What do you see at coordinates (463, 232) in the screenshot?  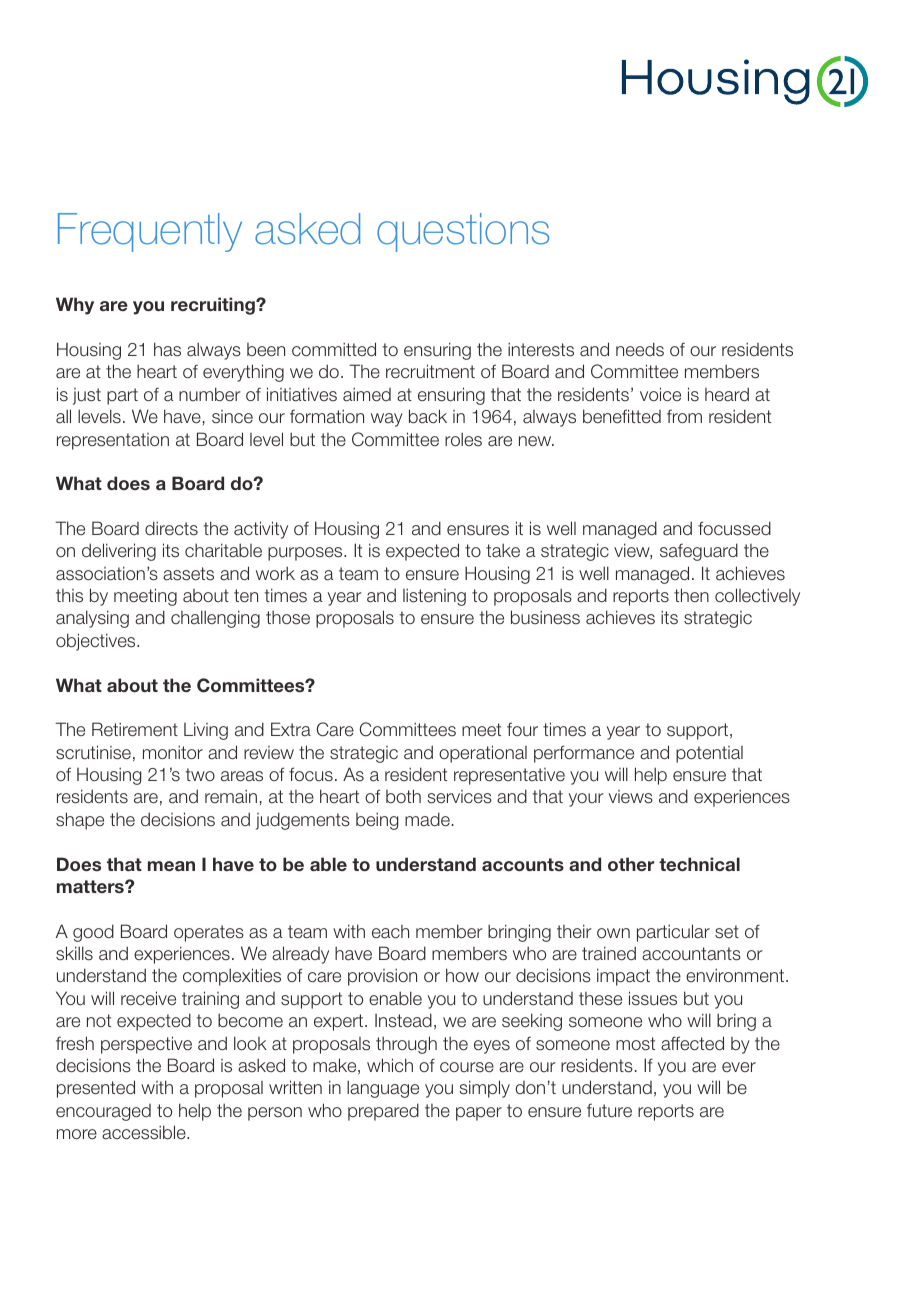 I see `questions` at bounding box center [463, 232].
